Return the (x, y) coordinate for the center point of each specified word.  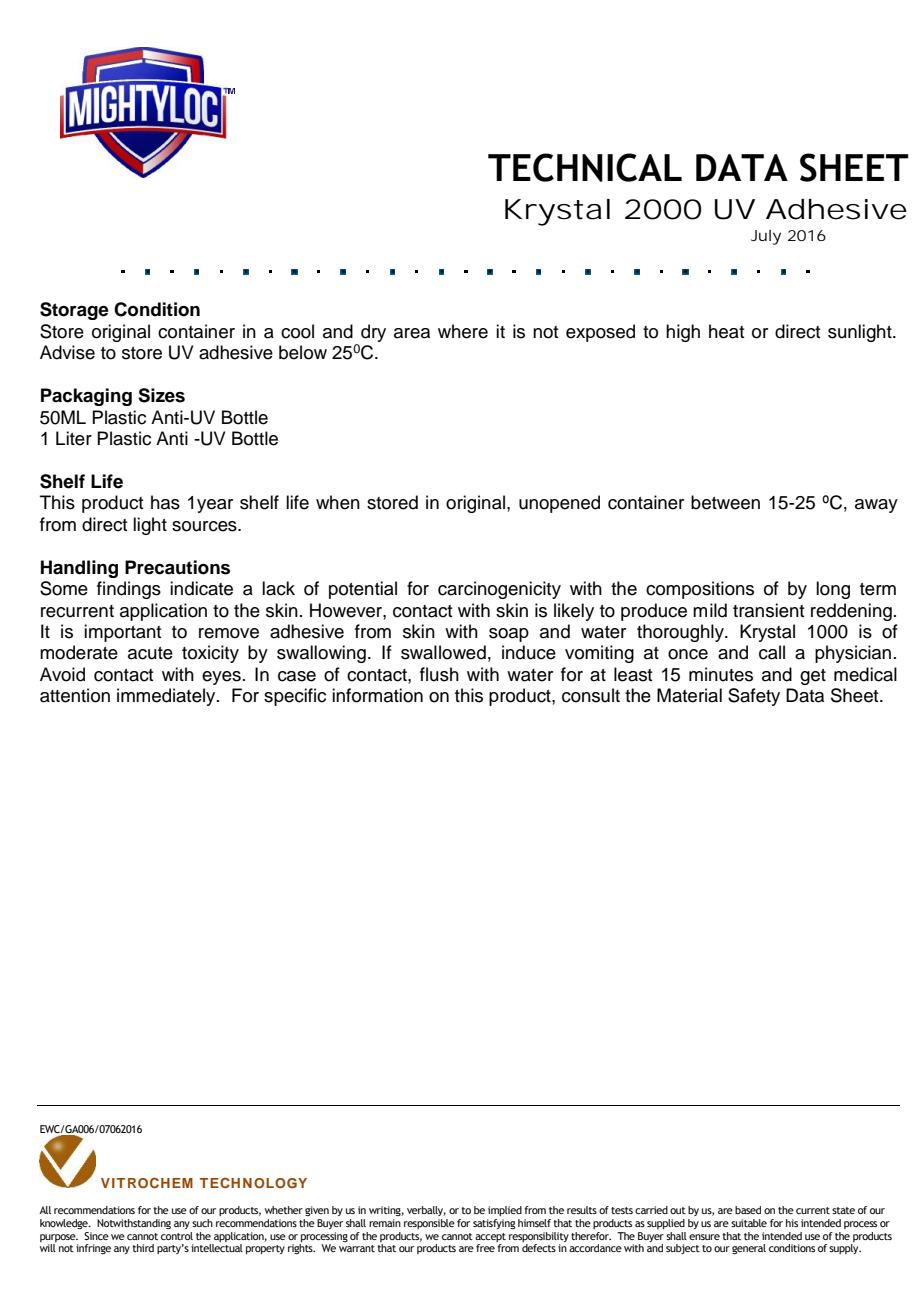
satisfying (494, 1224)
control (177, 1234)
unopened (559, 504)
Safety (754, 697)
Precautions (177, 567)
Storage (74, 311)
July (766, 237)
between (725, 502)
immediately (167, 697)
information (377, 695)
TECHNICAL (585, 167)
